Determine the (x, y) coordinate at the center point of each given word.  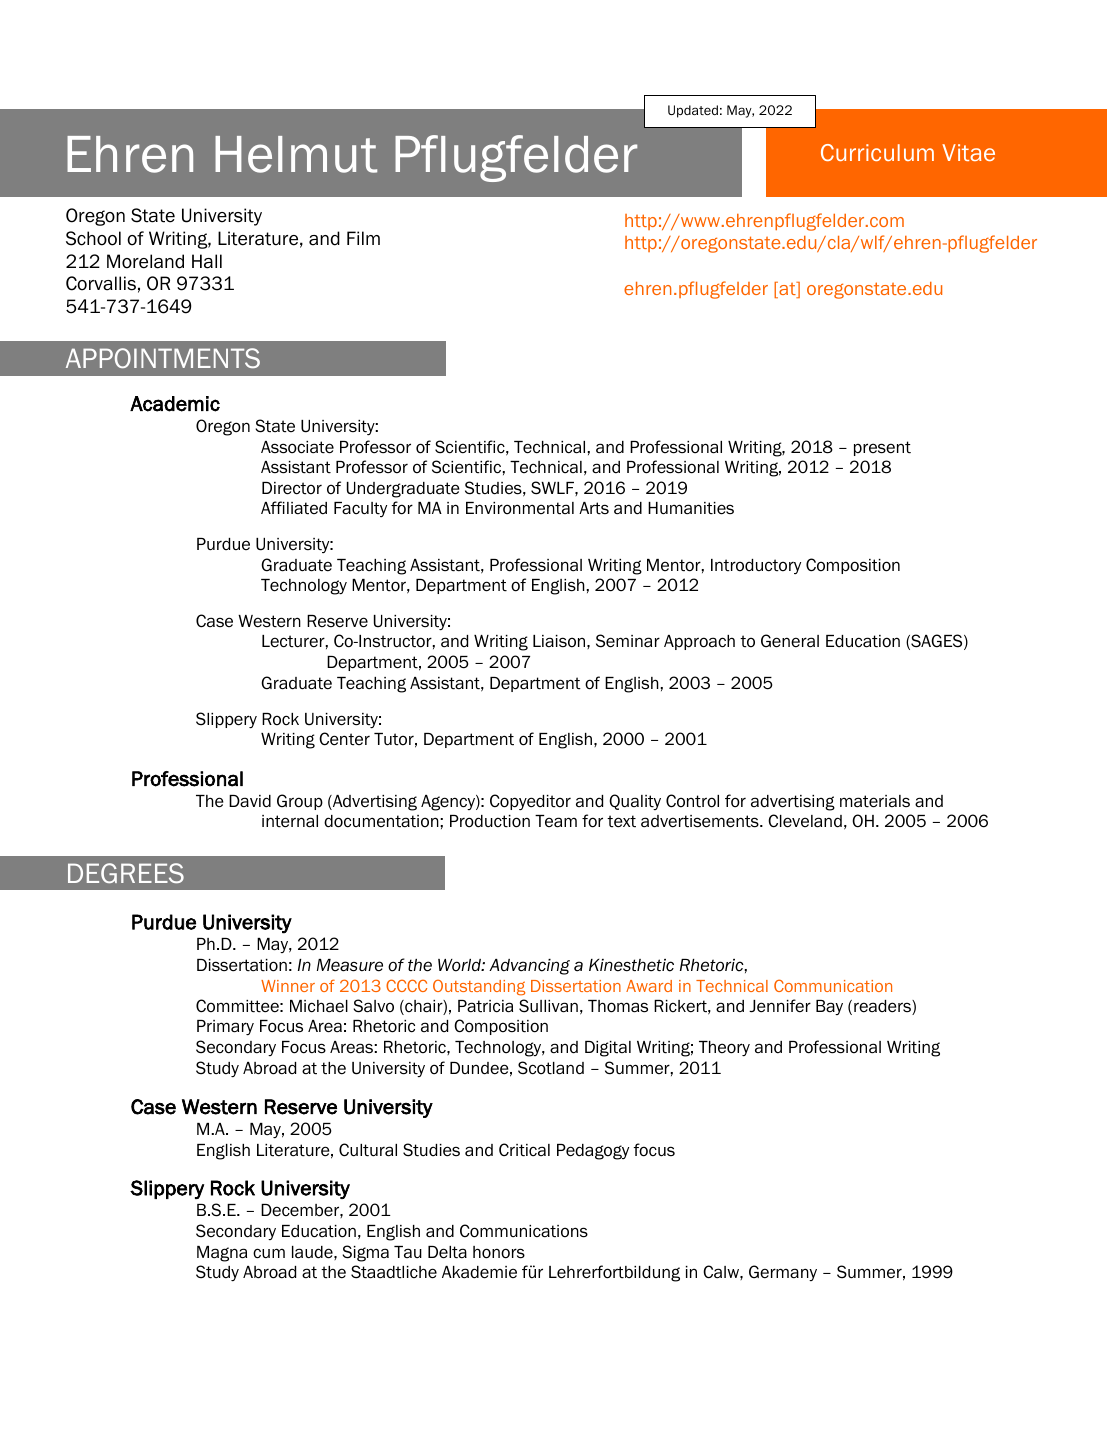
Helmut (296, 154)
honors (499, 1252)
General (790, 641)
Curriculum (877, 152)
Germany (783, 1273)
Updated (693, 111)
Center (344, 739)
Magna (222, 1254)
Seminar (628, 641)
